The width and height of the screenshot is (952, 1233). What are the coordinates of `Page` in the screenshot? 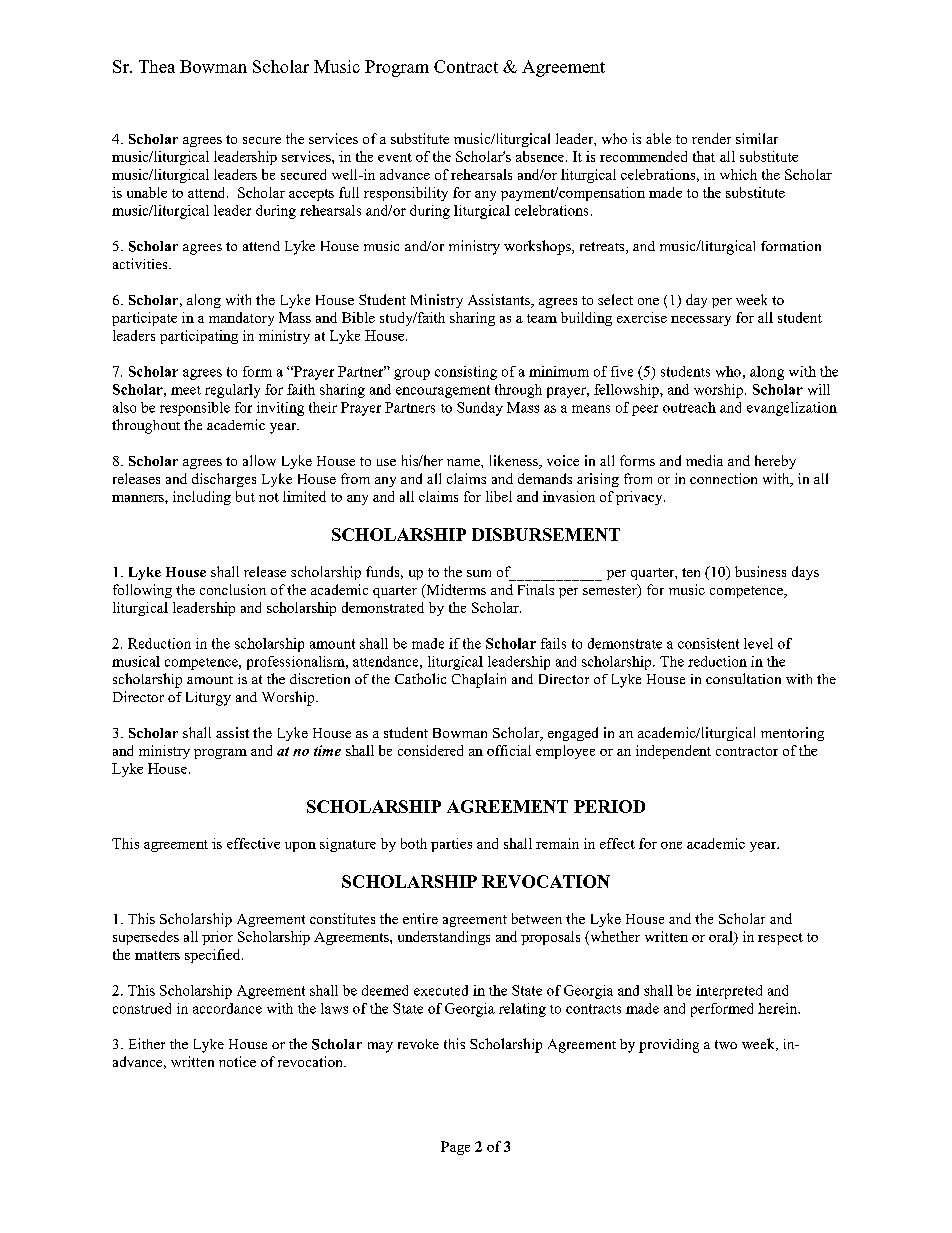 It's located at (455, 1148).
